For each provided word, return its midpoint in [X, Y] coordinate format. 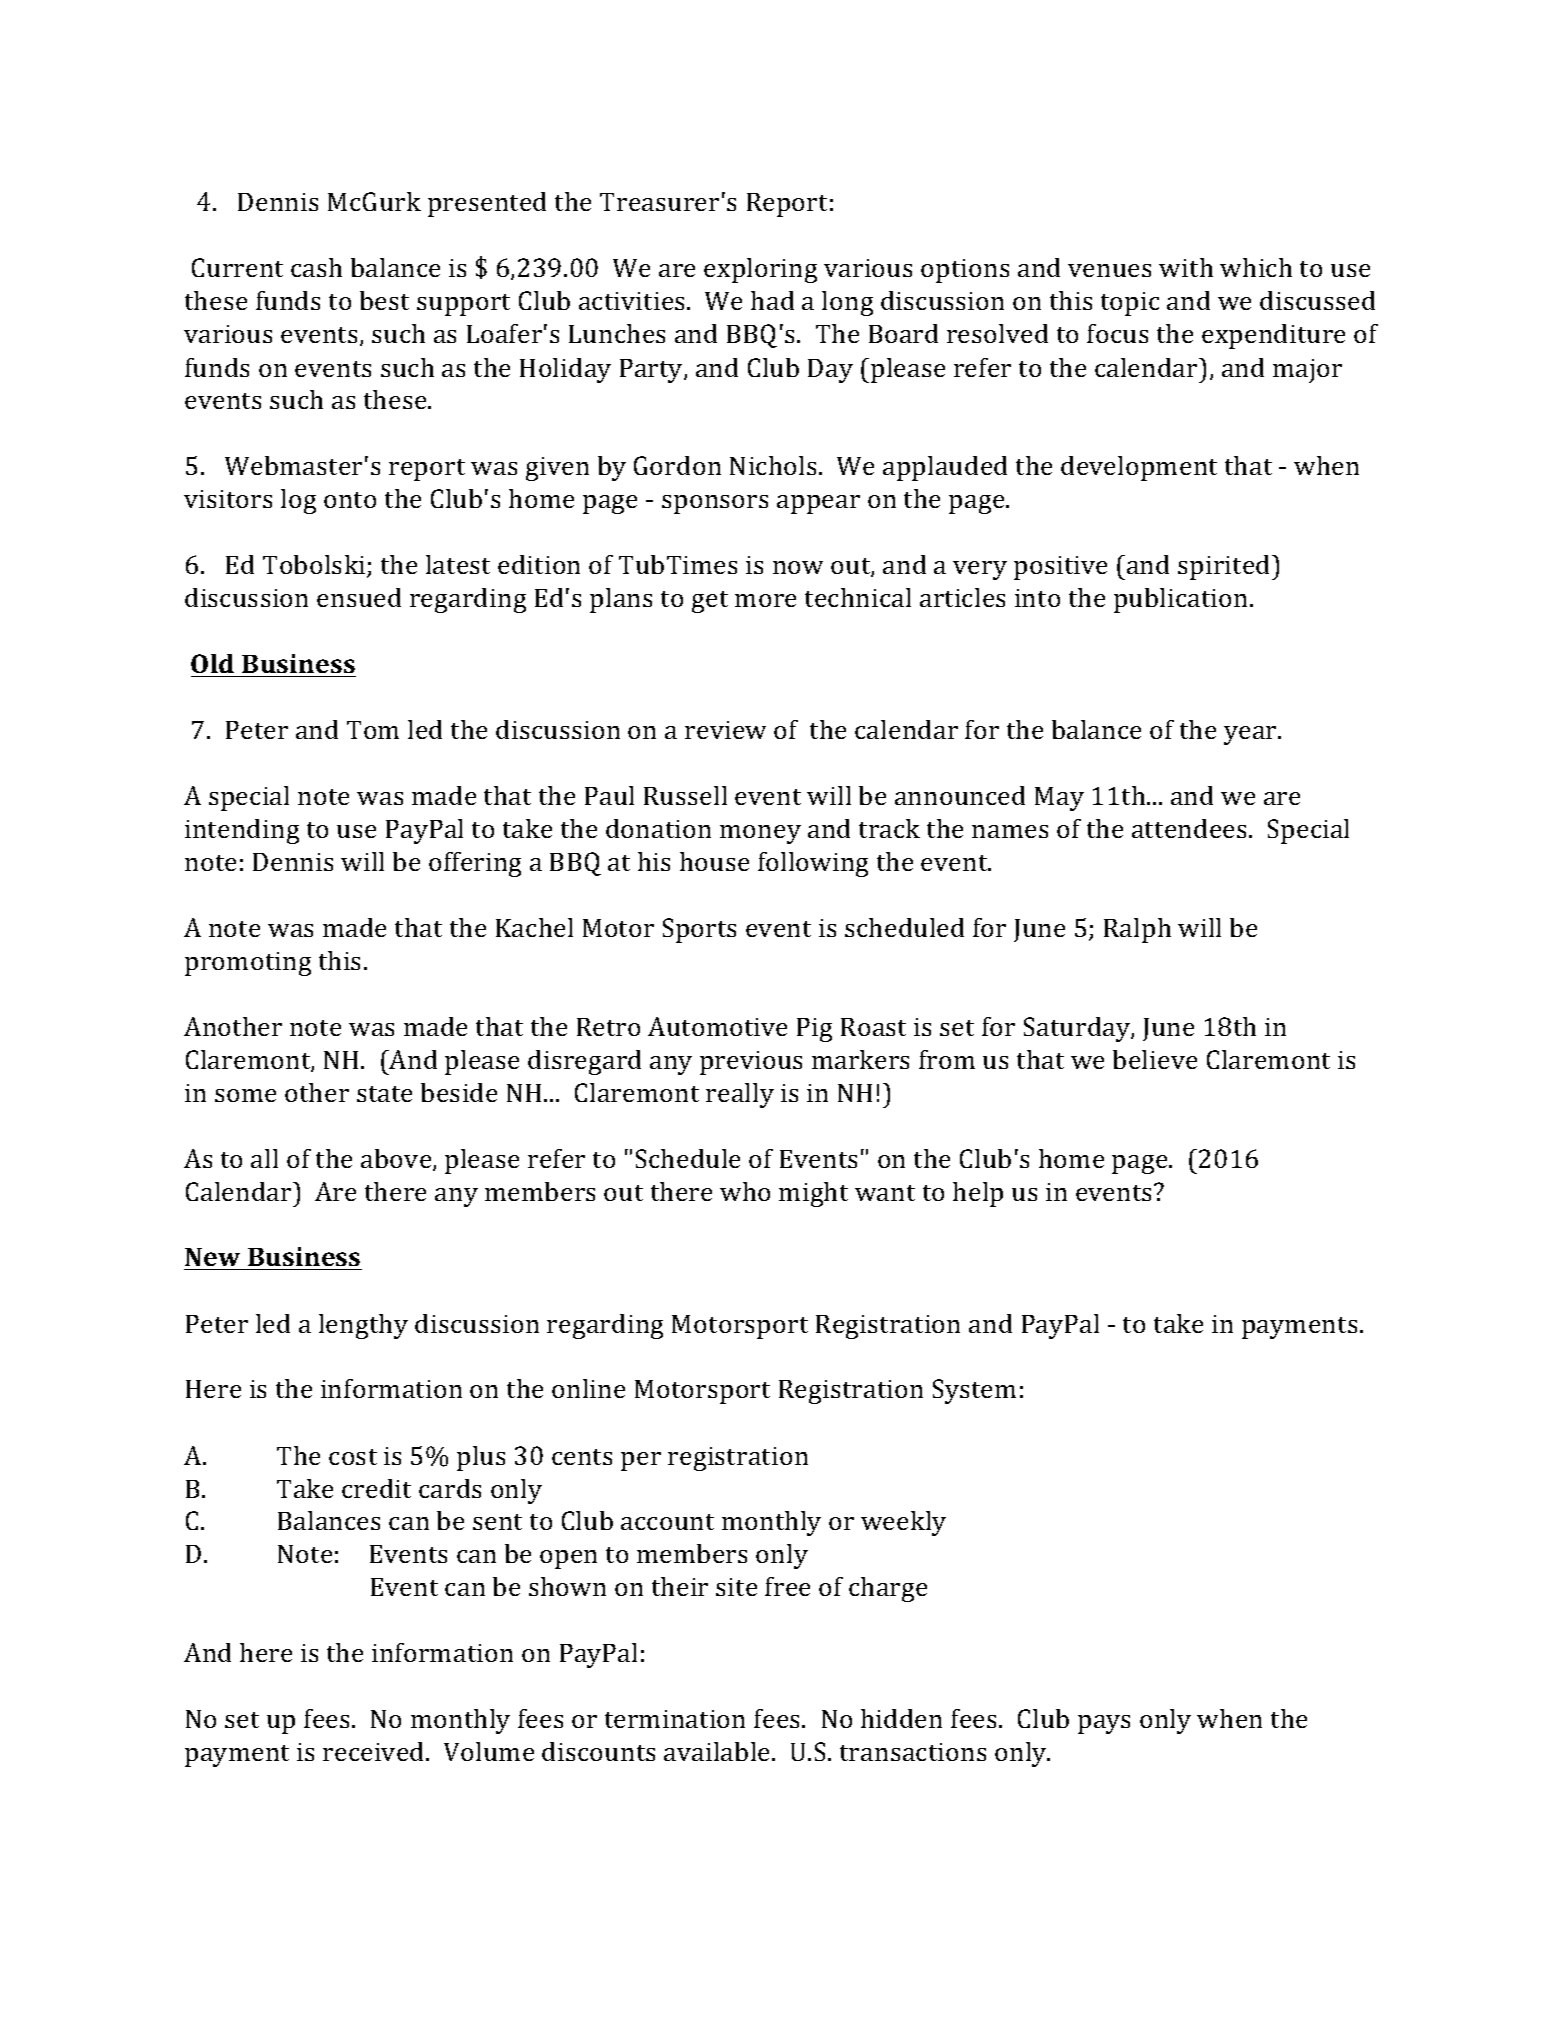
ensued [359, 597]
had [772, 300]
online [588, 1388]
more [765, 600]
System [974, 1391]
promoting [248, 964]
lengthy [363, 1326]
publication [1182, 600]
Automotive [717, 1026]
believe [1155, 1059]
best [384, 300]
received [375, 1751]
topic [1130, 304]
